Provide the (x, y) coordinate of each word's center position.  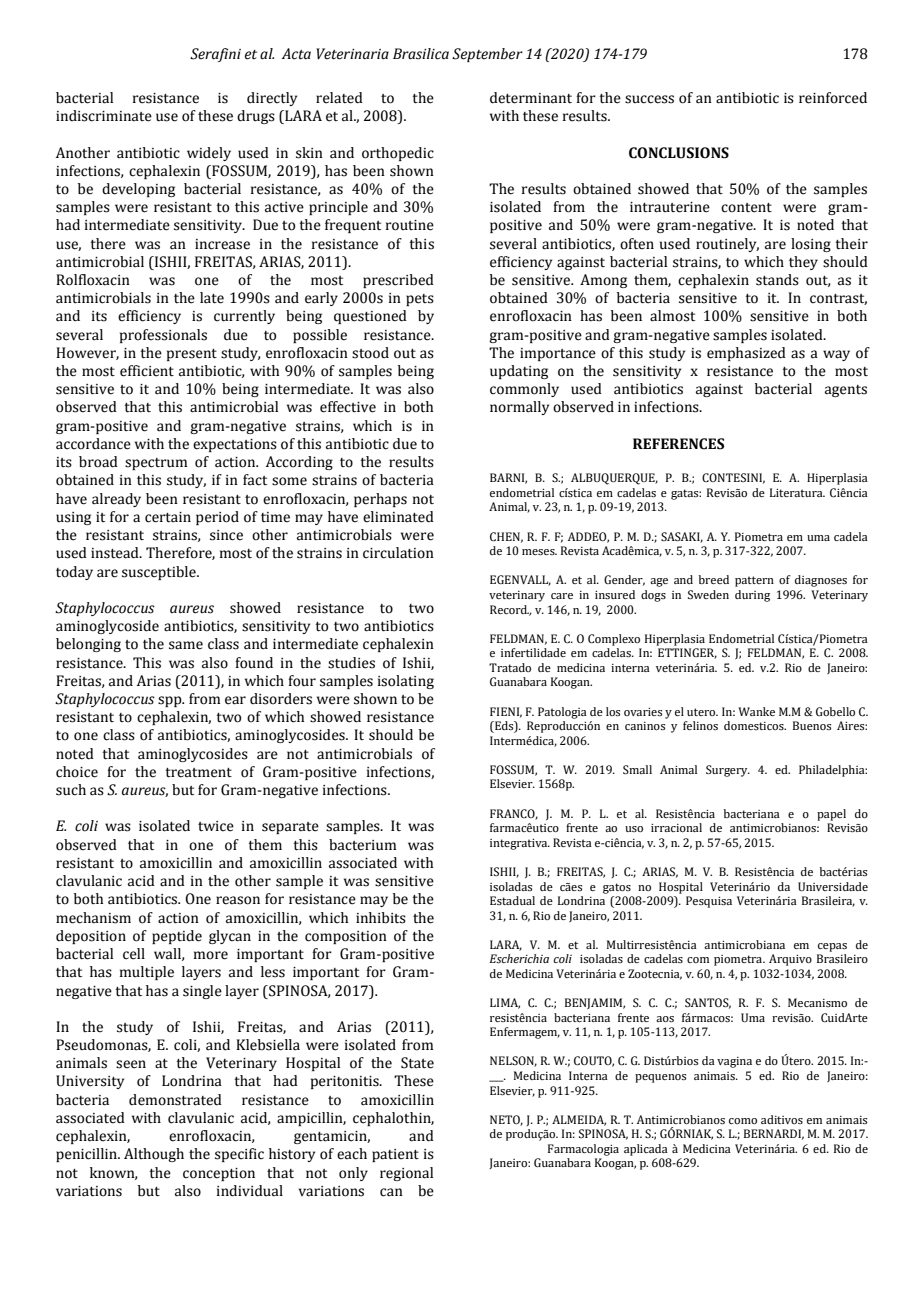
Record (510, 610)
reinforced (833, 98)
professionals (163, 336)
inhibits (381, 918)
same (186, 645)
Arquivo (790, 960)
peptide (177, 937)
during (752, 596)
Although (154, 1155)
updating (519, 372)
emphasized (746, 354)
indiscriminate (104, 116)
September (487, 55)
